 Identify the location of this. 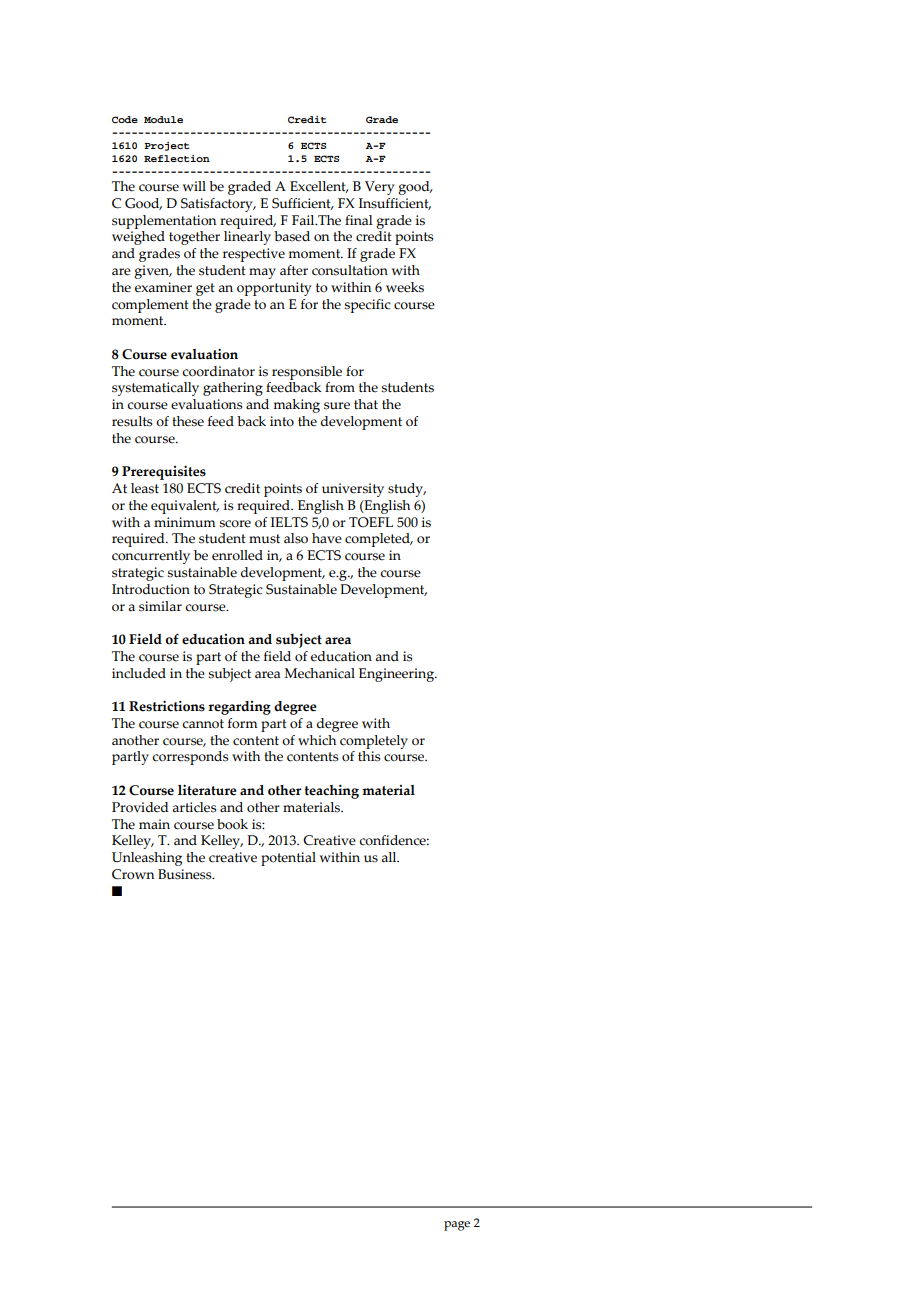
(369, 756).
